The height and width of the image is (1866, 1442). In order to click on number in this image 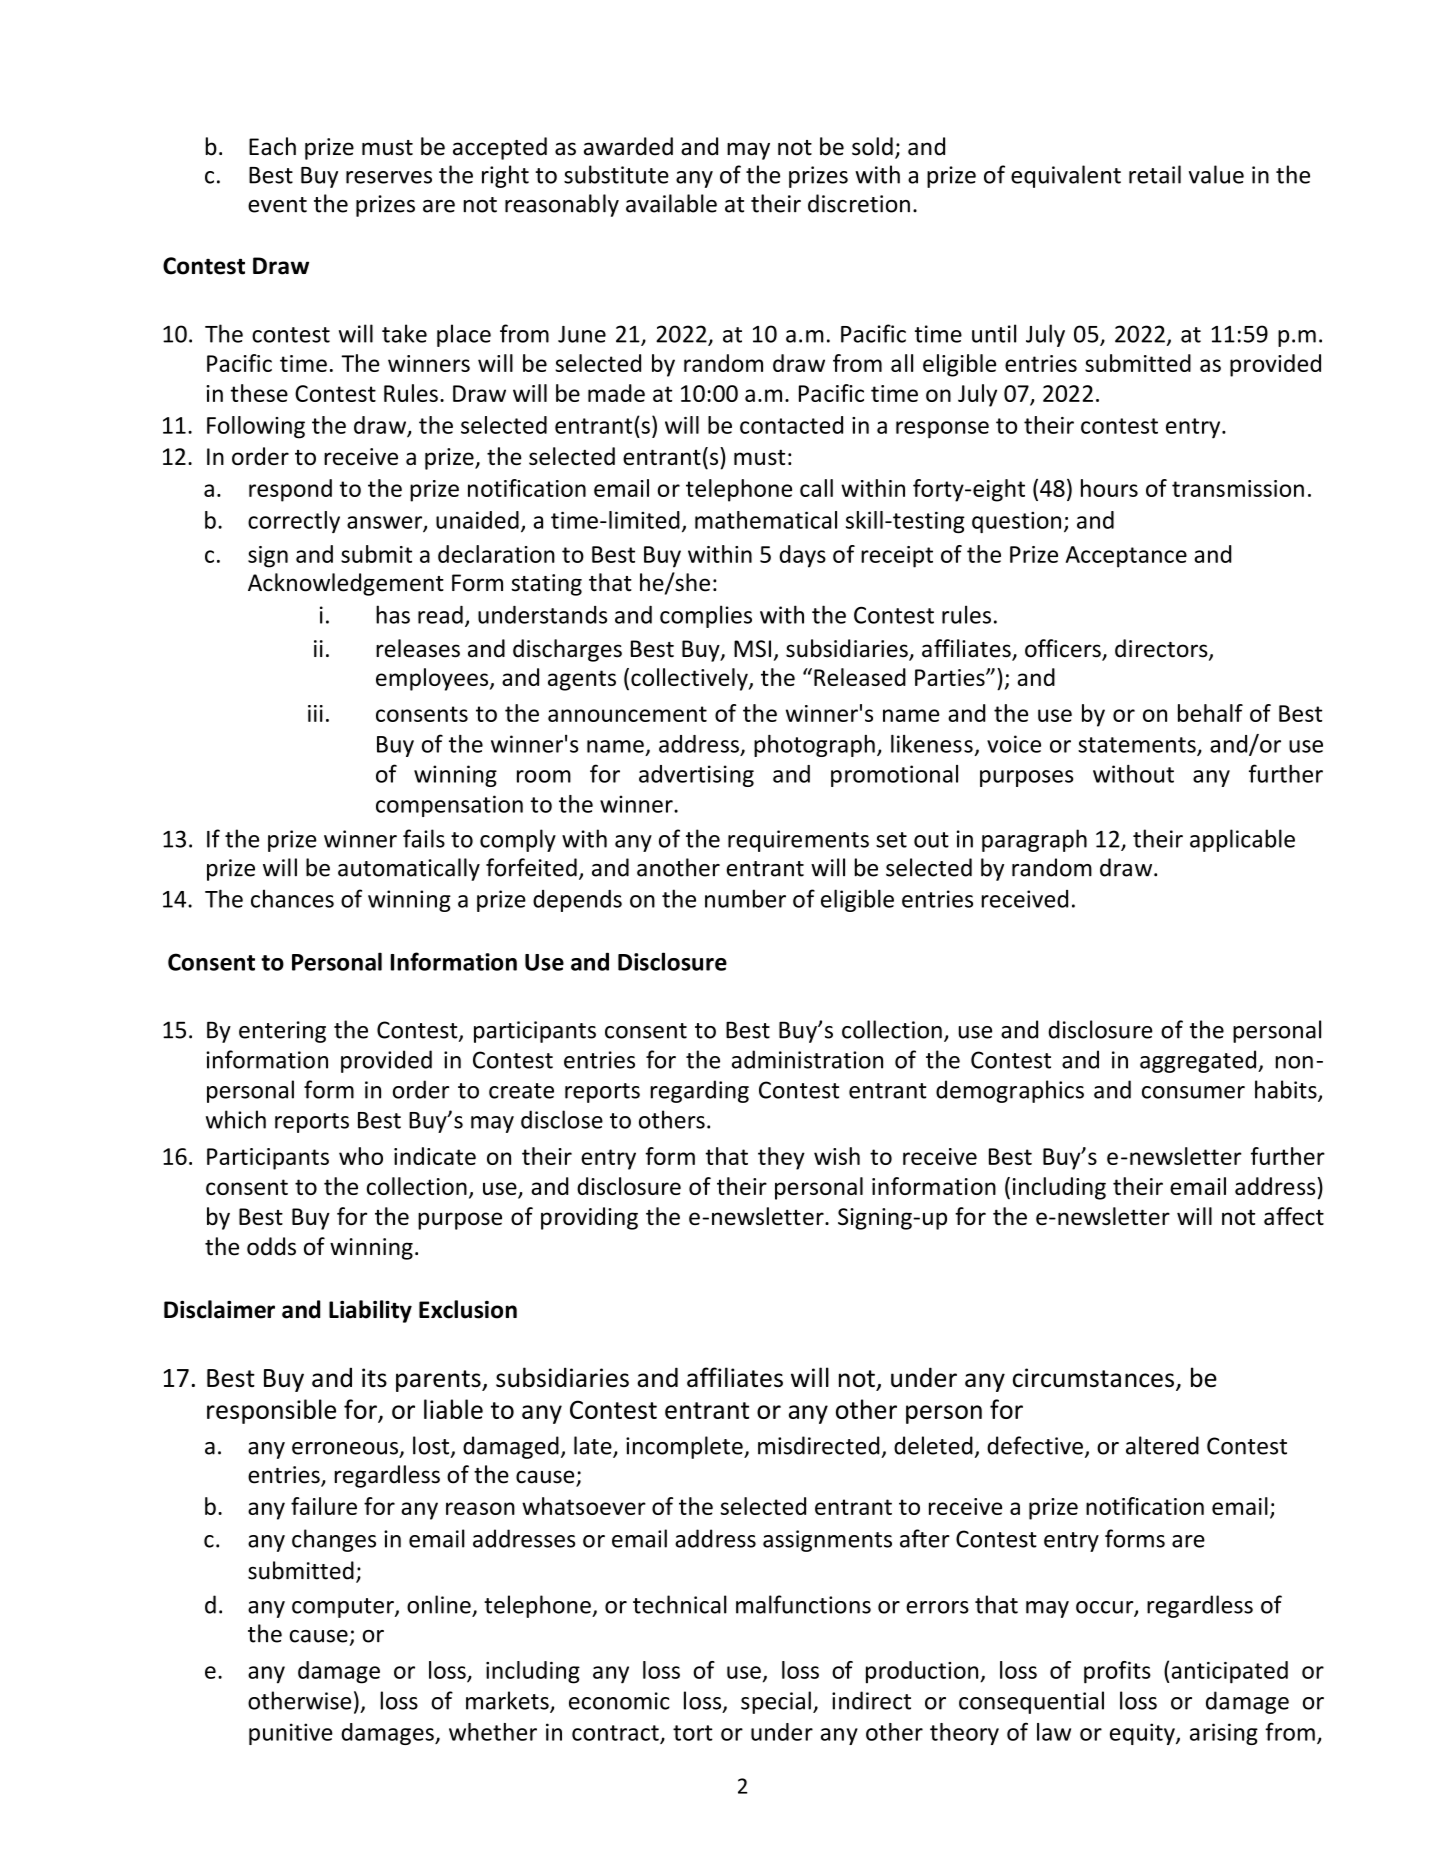, I will do `click(745, 898)`.
